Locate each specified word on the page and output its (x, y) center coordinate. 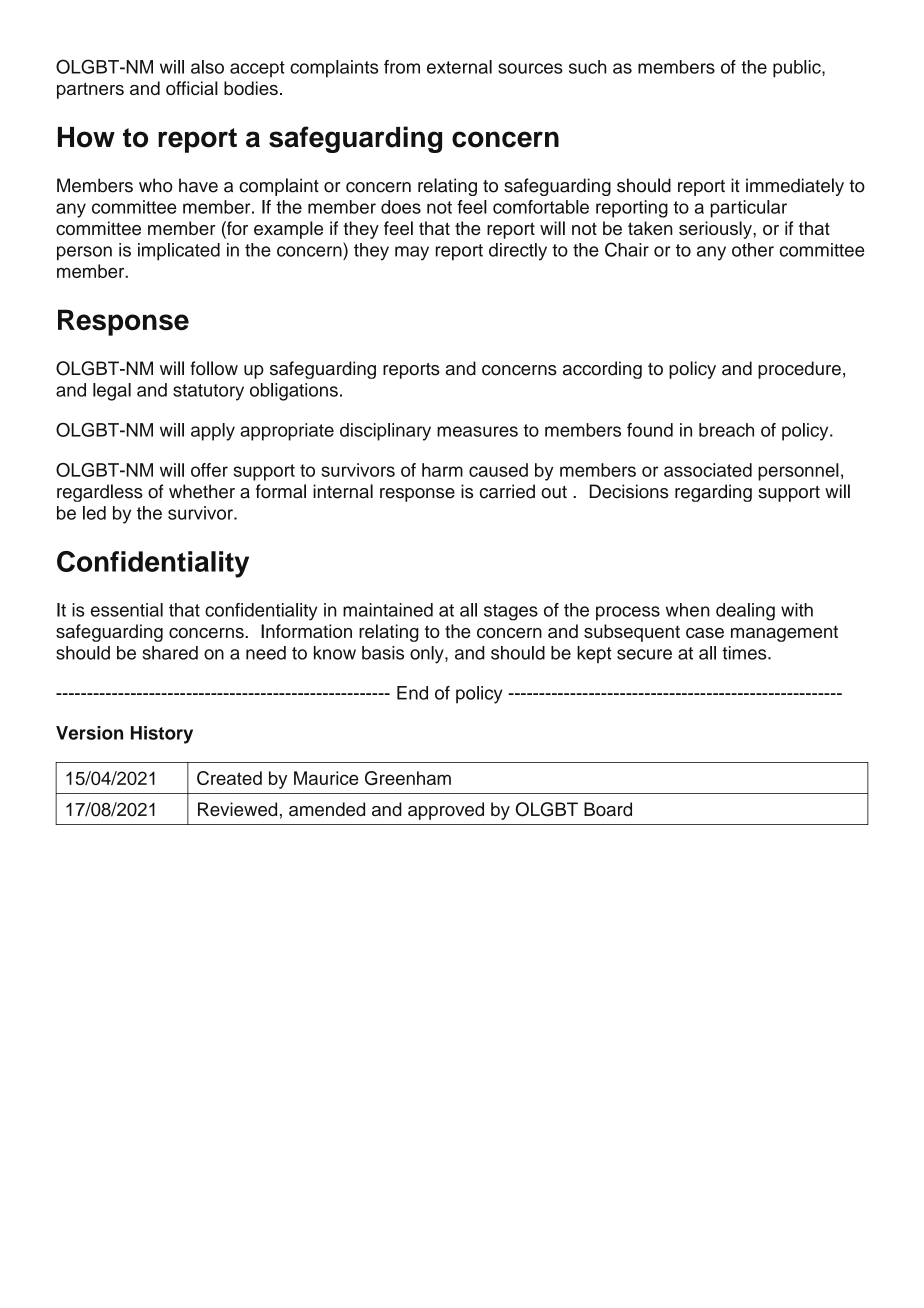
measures (477, 431)
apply (213, 432)
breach (726, 430)
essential (127, 610)
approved (446, 811)
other (753, 250)
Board (608, 809)
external (459, 67)
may (412, 253)
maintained (388, 610)
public (798, 69)
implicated (179, 252)
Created (229, 778)
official (192, 88)
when (688, 610)
